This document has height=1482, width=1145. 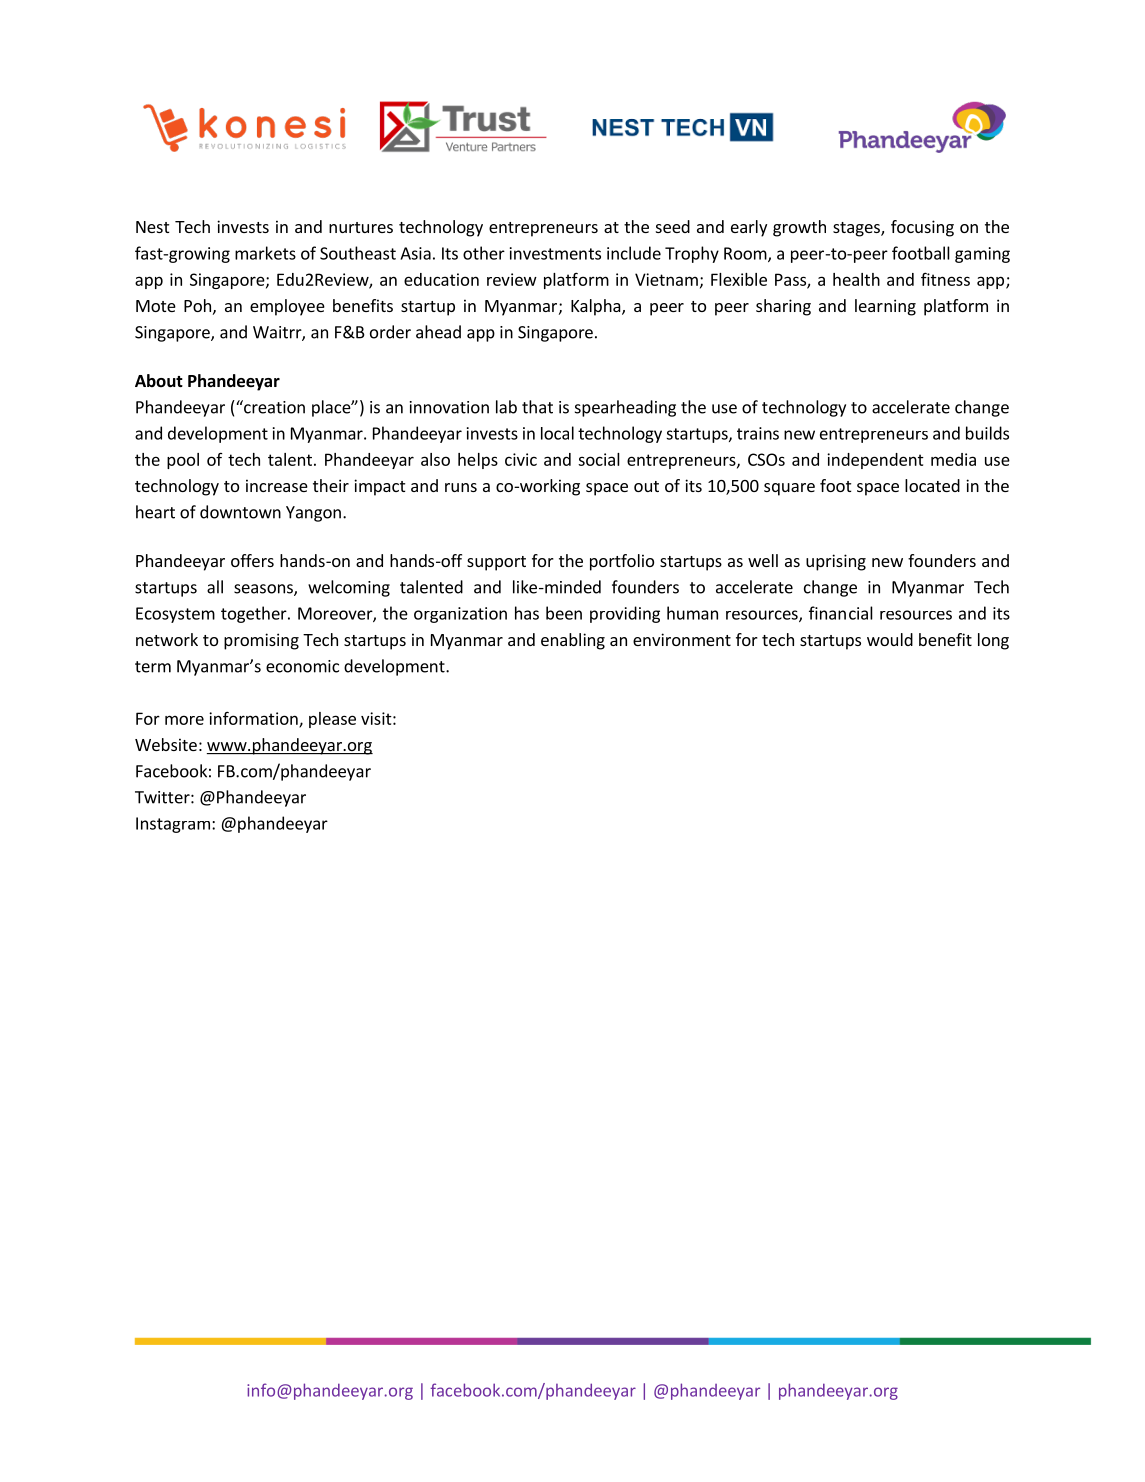 I want to click on investments, so click(x=555, y=253).
